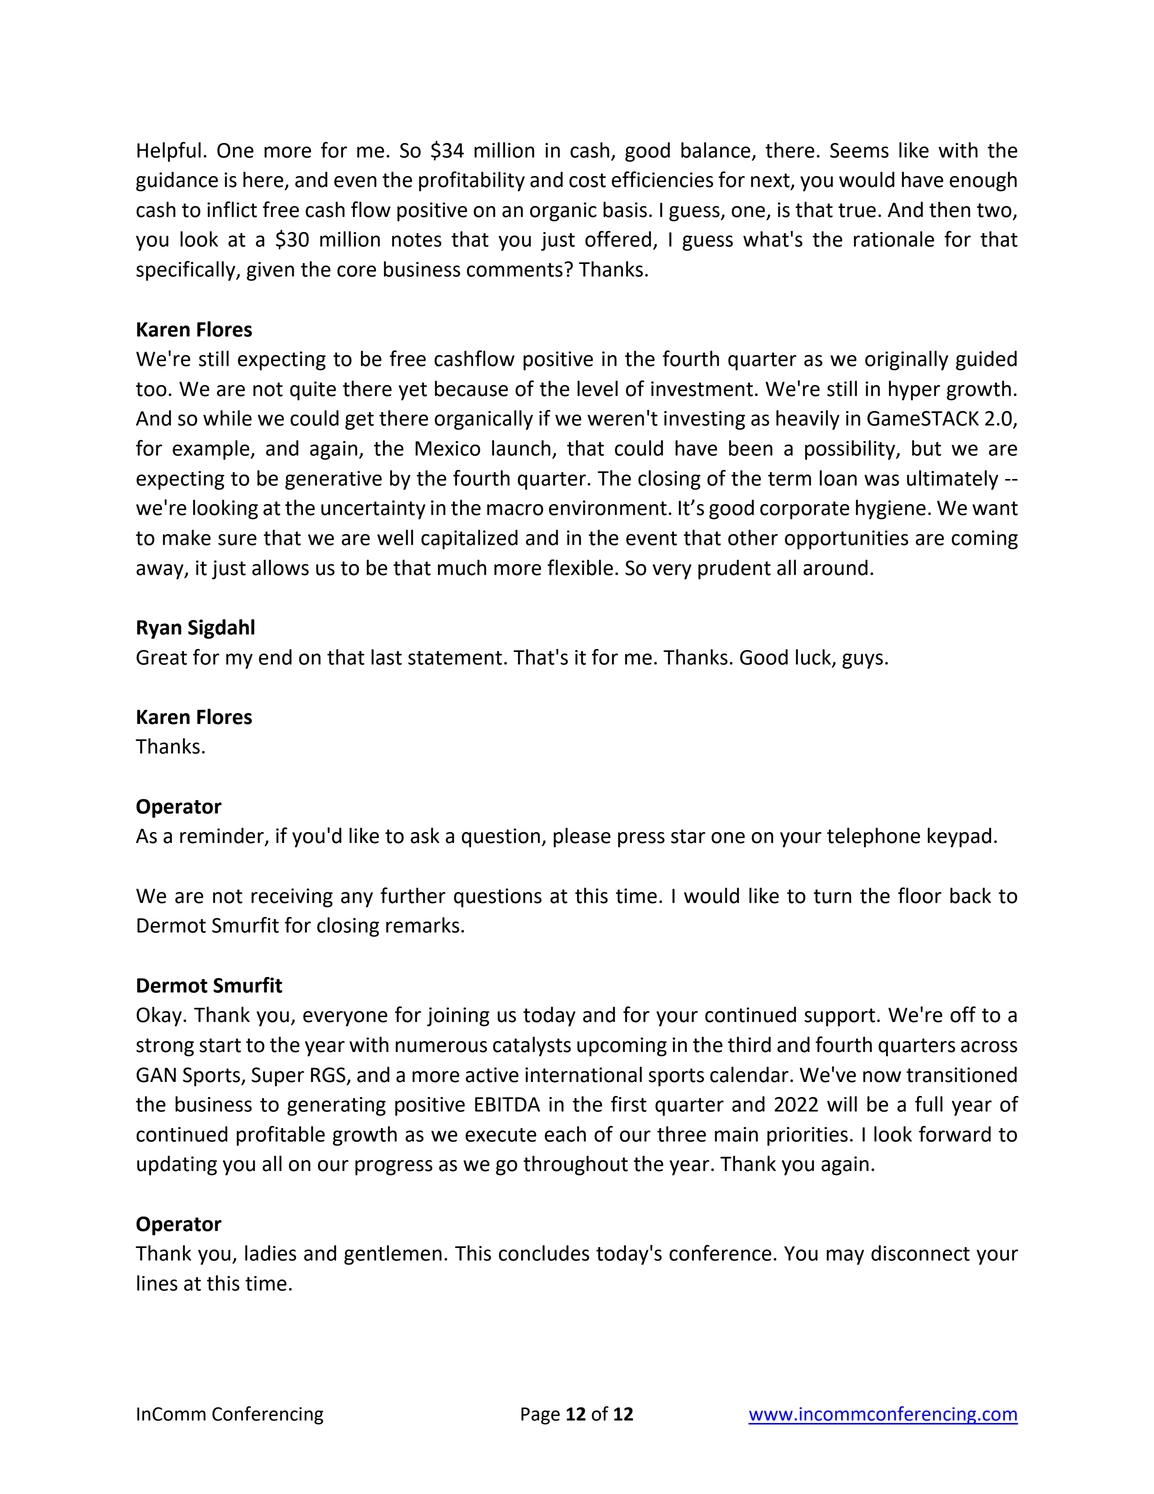  Describe the element at coordinates (532, 1046) in the document. I see `catalysts` at that location.
